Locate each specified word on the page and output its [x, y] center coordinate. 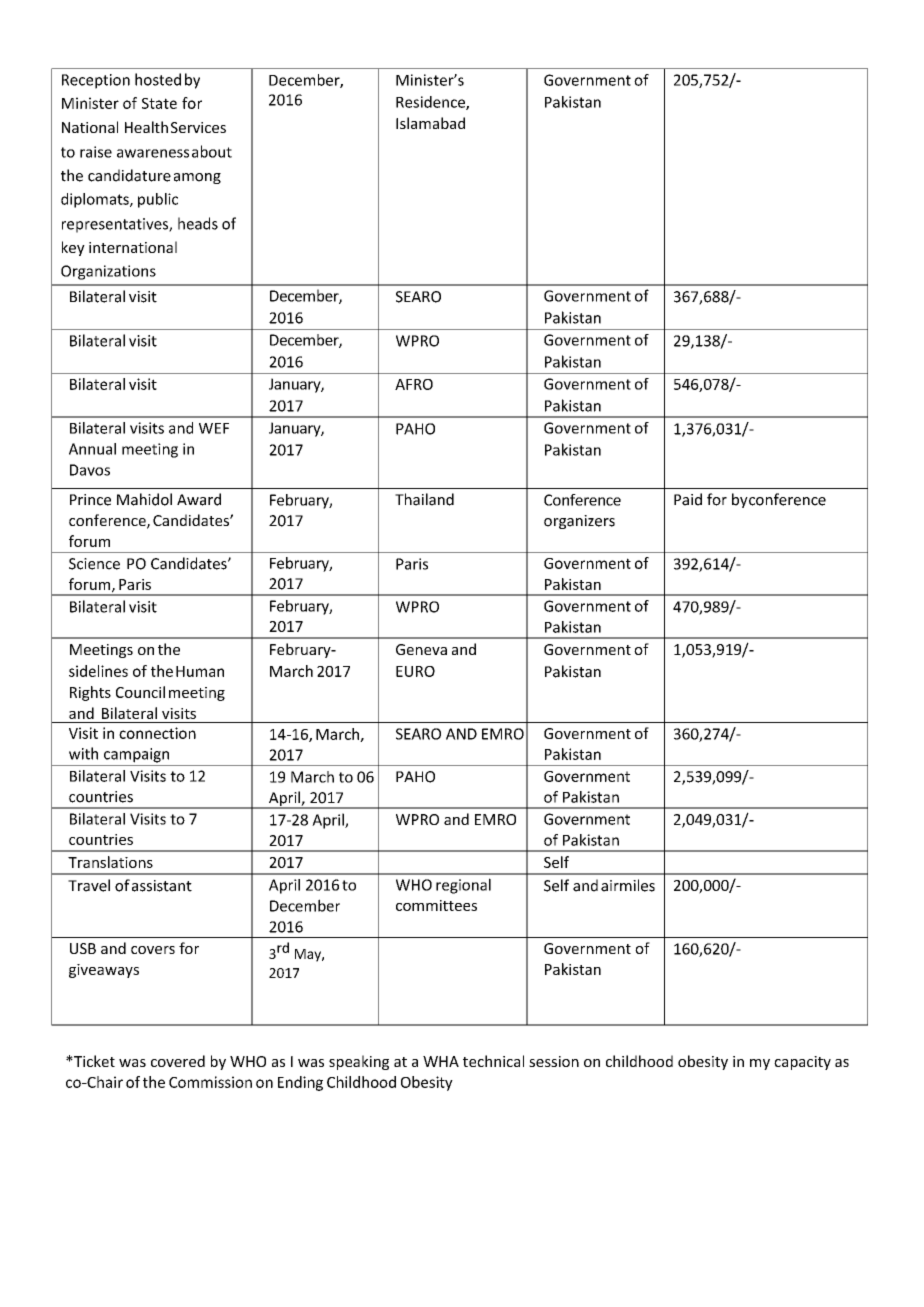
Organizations [108, 272]
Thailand [424, 499]
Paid [688, 499]
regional [463, 886]
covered [178, 1061]
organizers [579, 522]
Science [94, 564]
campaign [136, 755]
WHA [441, 1061]
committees [436, 905]
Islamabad [430, 123]
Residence [431, 103]
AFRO [414, 384]
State [159, 103]
